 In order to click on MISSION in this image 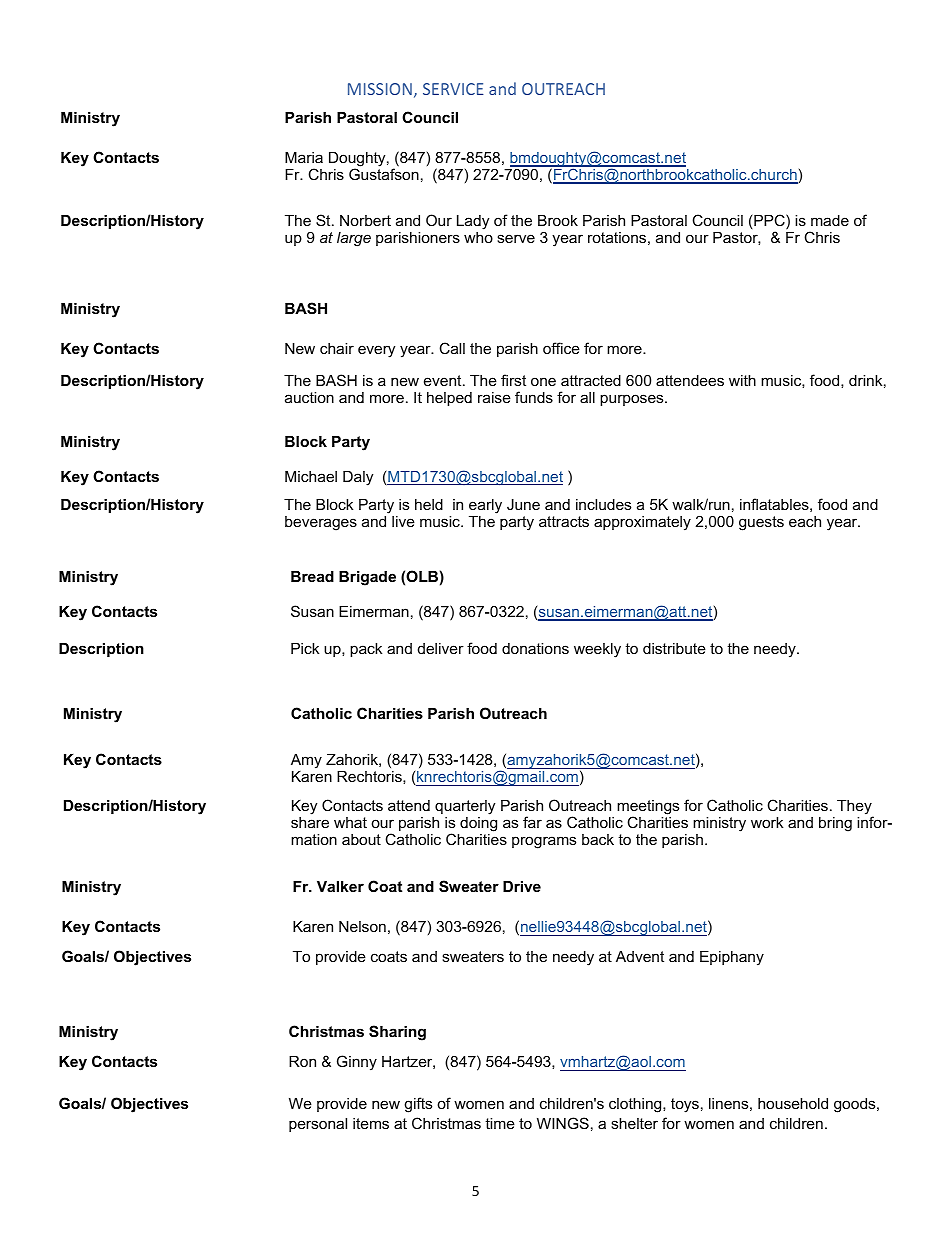, I will do `click(380, 89)`.
